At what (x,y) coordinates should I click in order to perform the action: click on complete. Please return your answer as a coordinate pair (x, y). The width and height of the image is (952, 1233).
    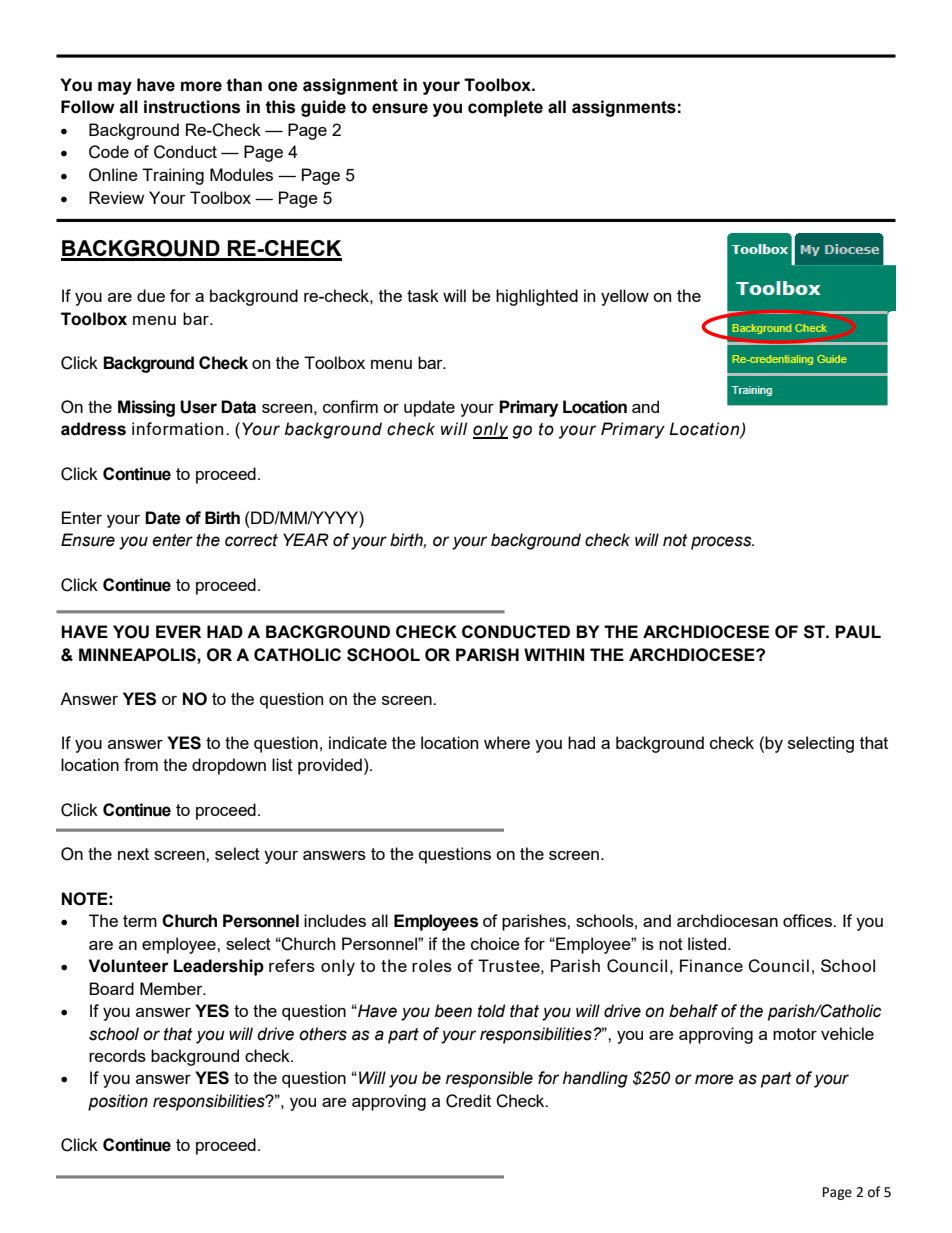
    Looking at the image, I should click on (505, 108).
